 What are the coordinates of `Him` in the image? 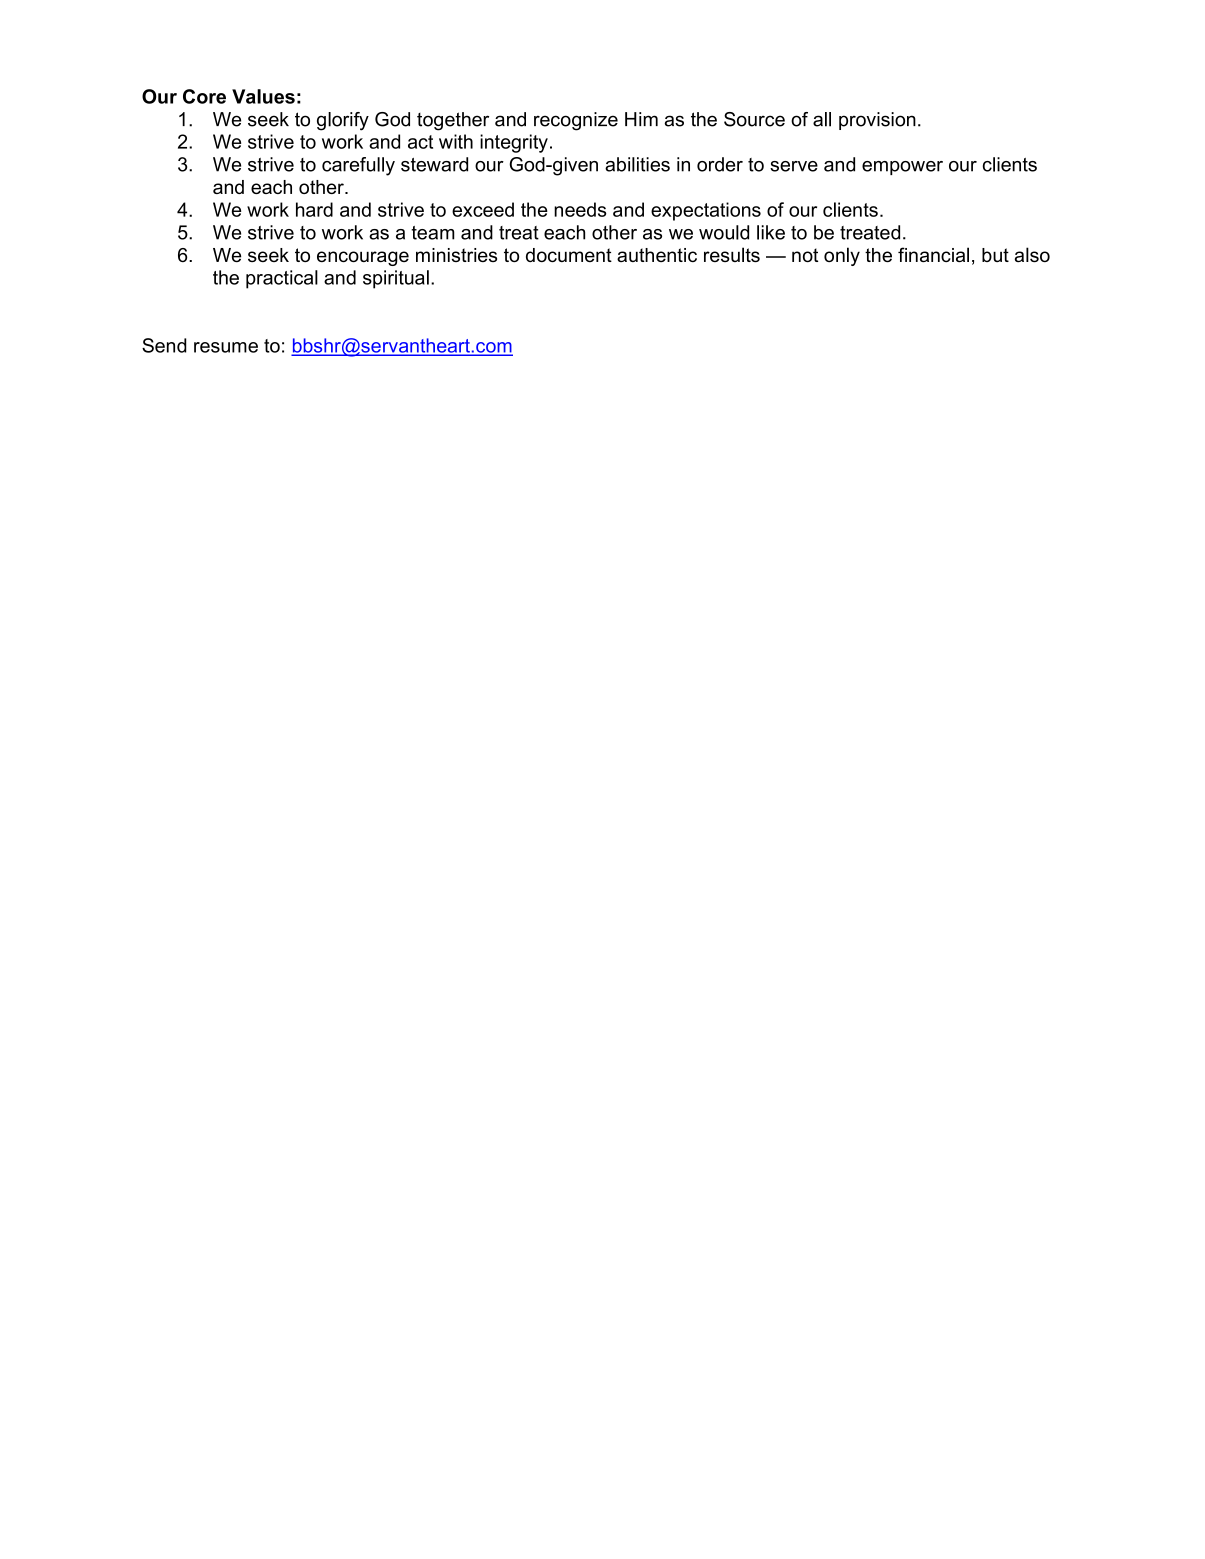 It's located at (641, 119).
